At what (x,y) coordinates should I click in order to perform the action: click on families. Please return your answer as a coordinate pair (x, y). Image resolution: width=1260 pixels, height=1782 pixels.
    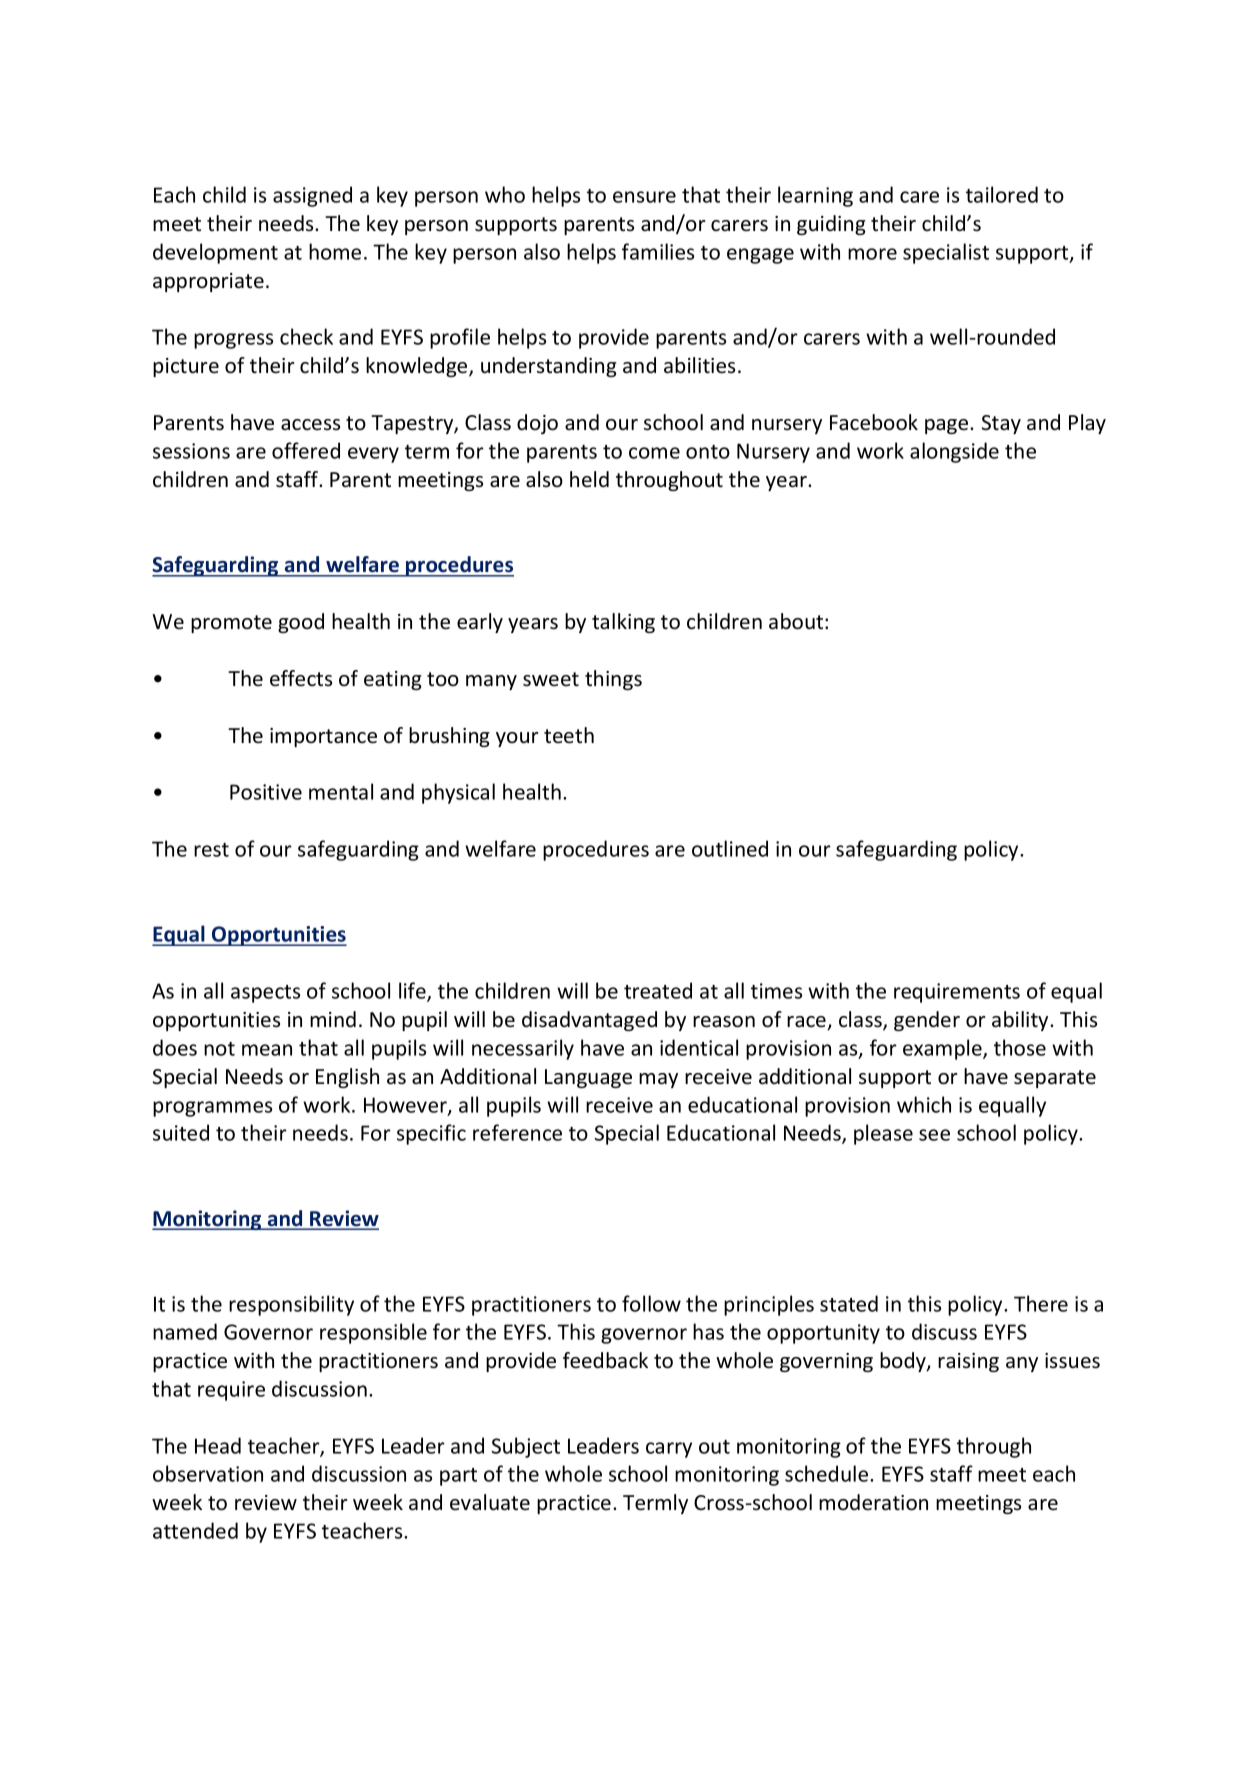
    Looking at the image, I should click on (658, 251).
